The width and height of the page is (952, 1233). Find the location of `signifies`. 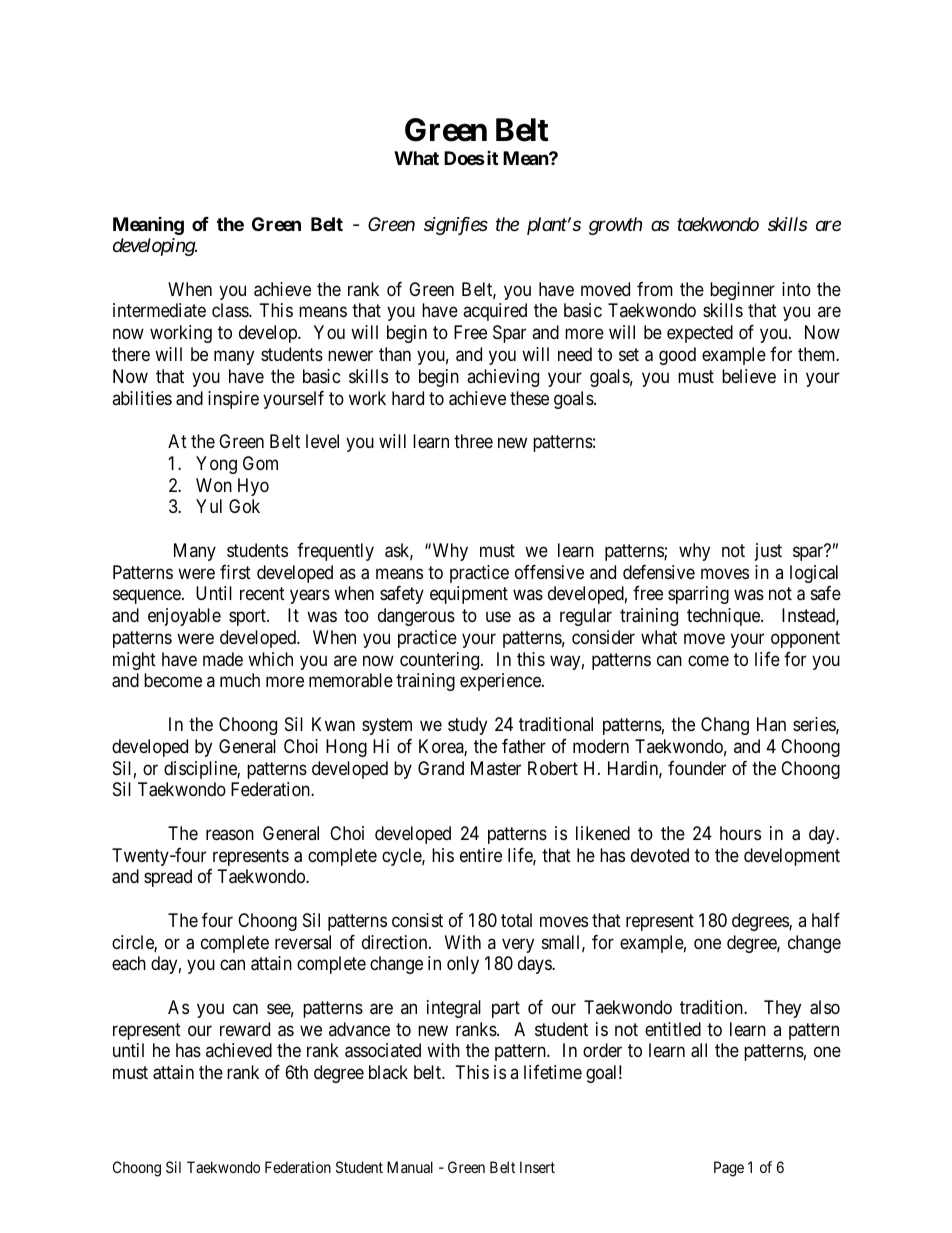

signifies is located at coordinates (456, 226).
